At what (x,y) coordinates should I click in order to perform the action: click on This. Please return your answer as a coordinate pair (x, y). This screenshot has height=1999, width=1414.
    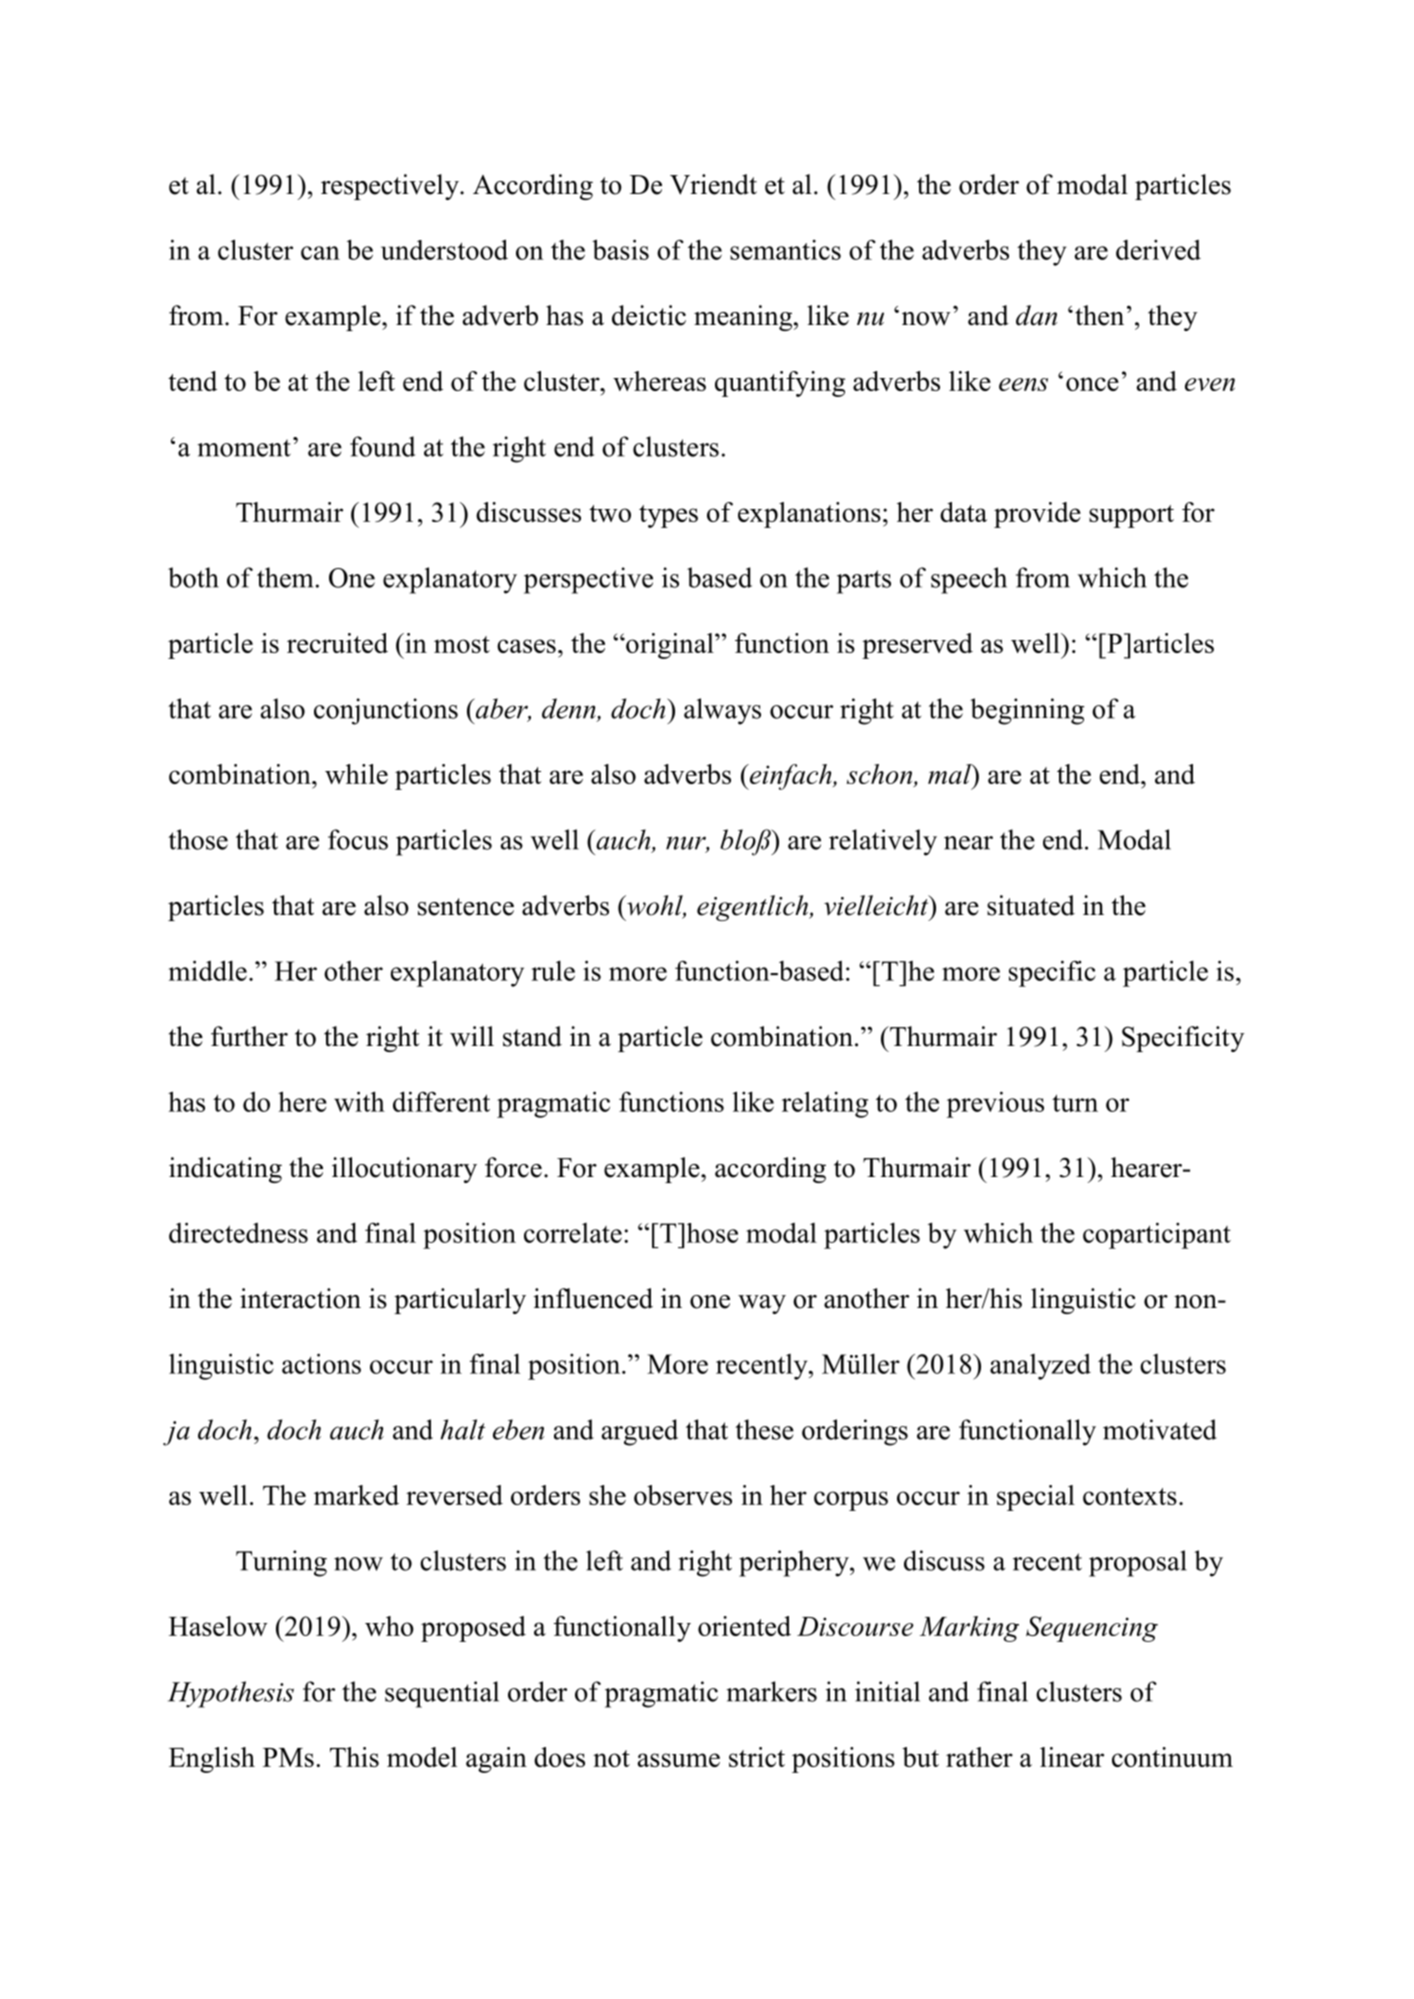
    Looking at the image, I should click on (354, 1757).
